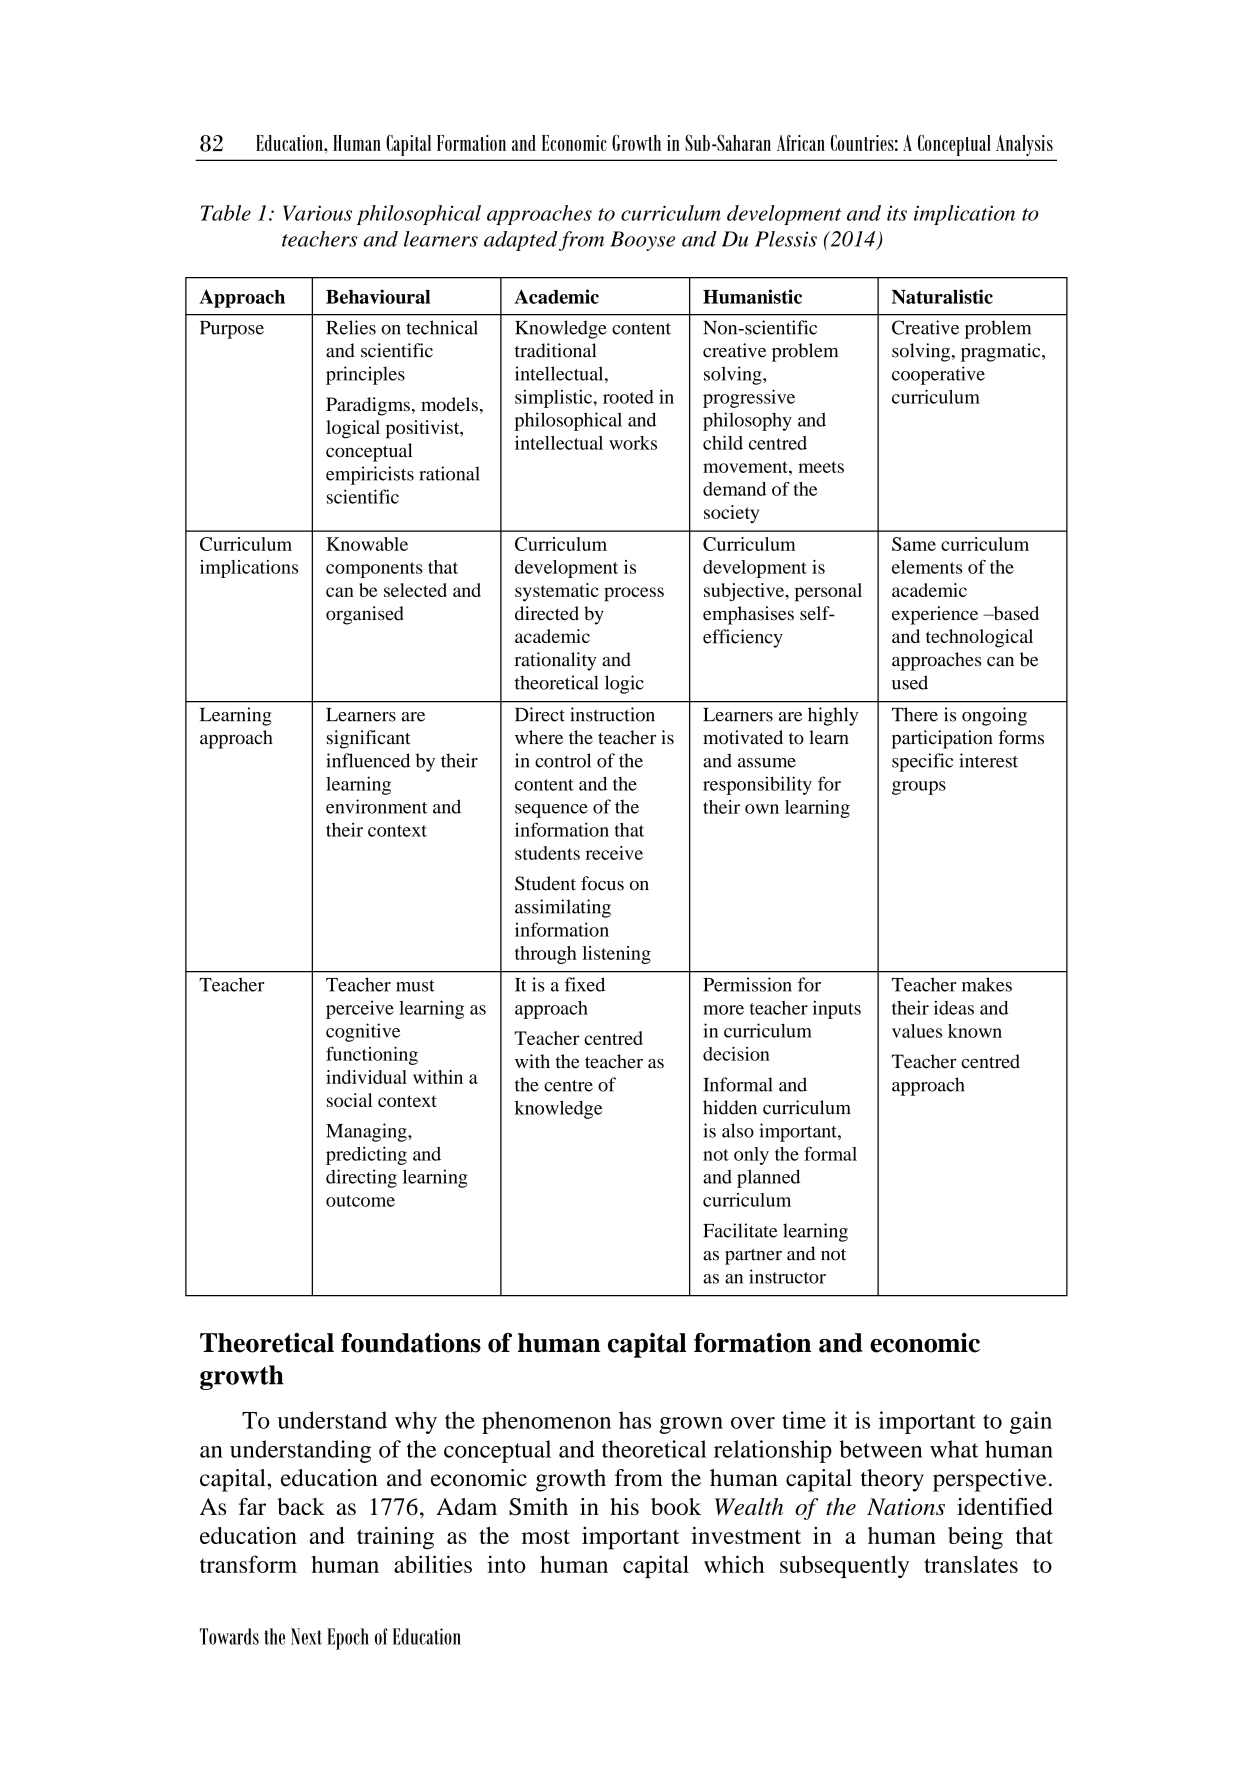 Image resolution: width=1252 pixels, height=1779 pixels. I want to click on translates, so click(971, 1564).
